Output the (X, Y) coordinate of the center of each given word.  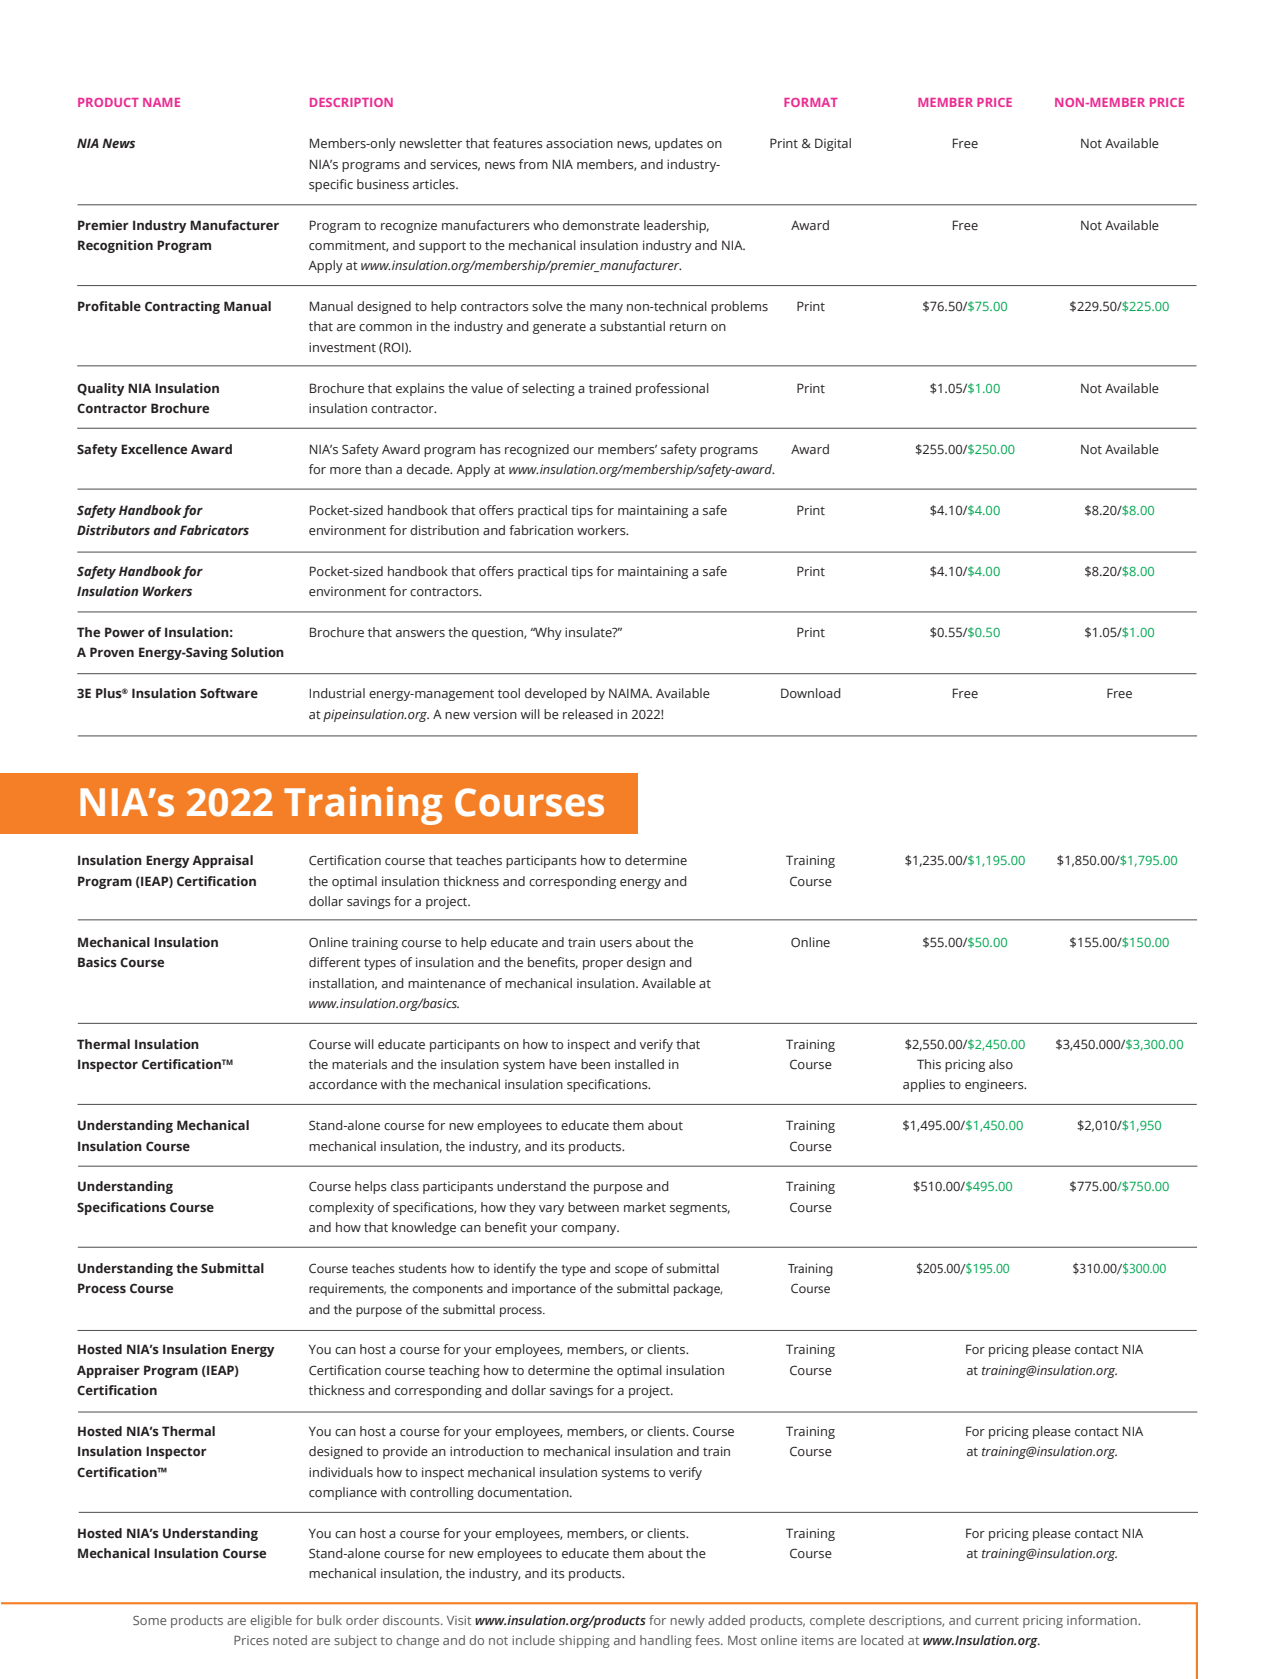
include (533, 1640)
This (929, 1064)
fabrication (541, 530)
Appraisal (222, 861)
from (533, 164)
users (616, 943)
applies (924, 1085)
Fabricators (214, 530)
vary (551, 1210)
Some (149, 1620)
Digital (833, 144)
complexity (341, 1208)
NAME (161, 102)
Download (811, 693)
